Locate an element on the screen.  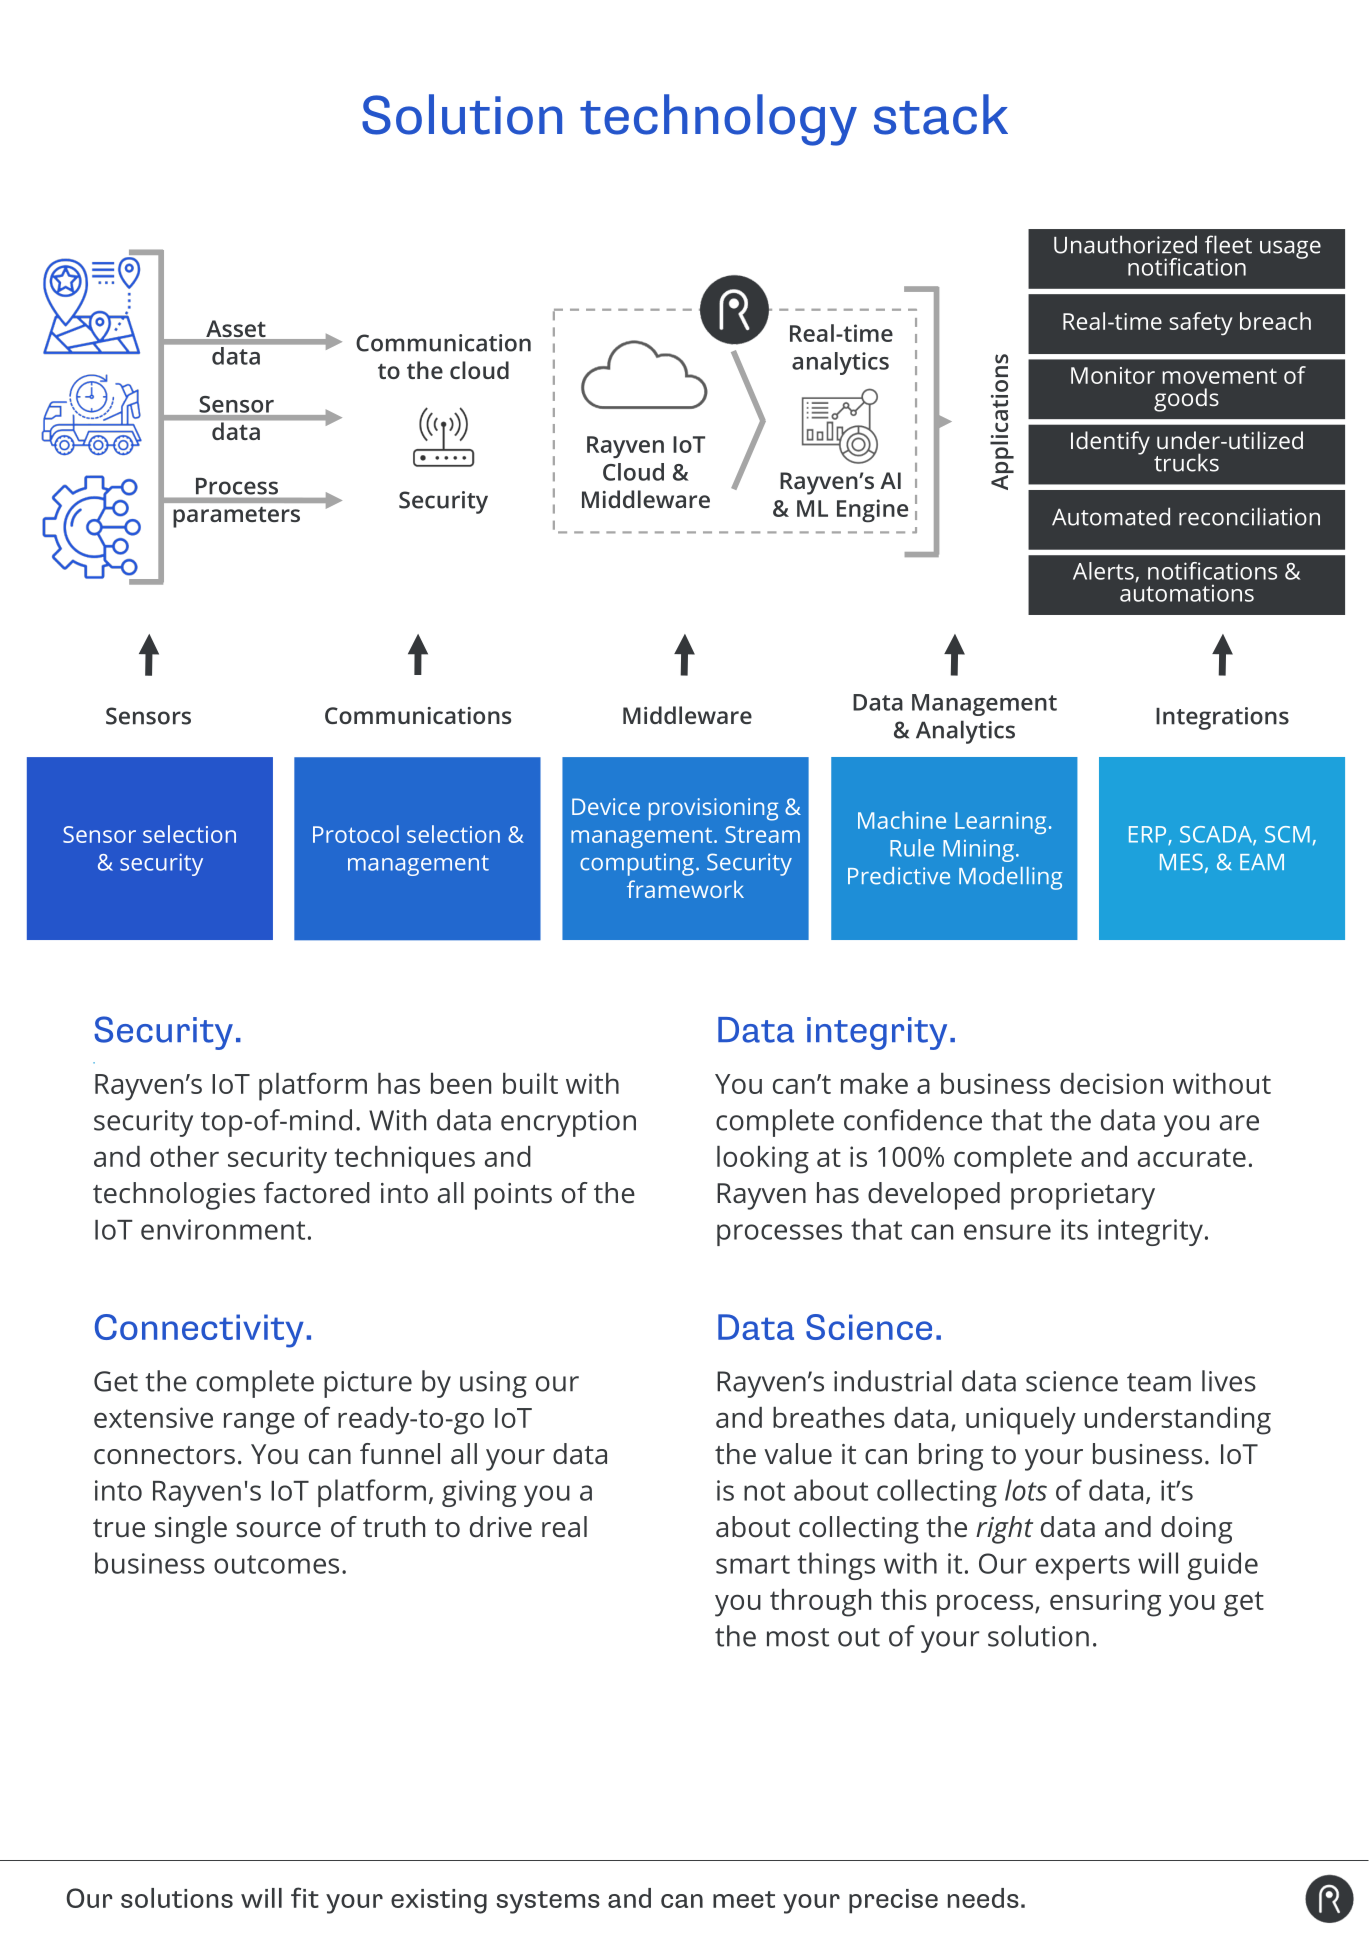
value is located at coordinates (798, 1454).
